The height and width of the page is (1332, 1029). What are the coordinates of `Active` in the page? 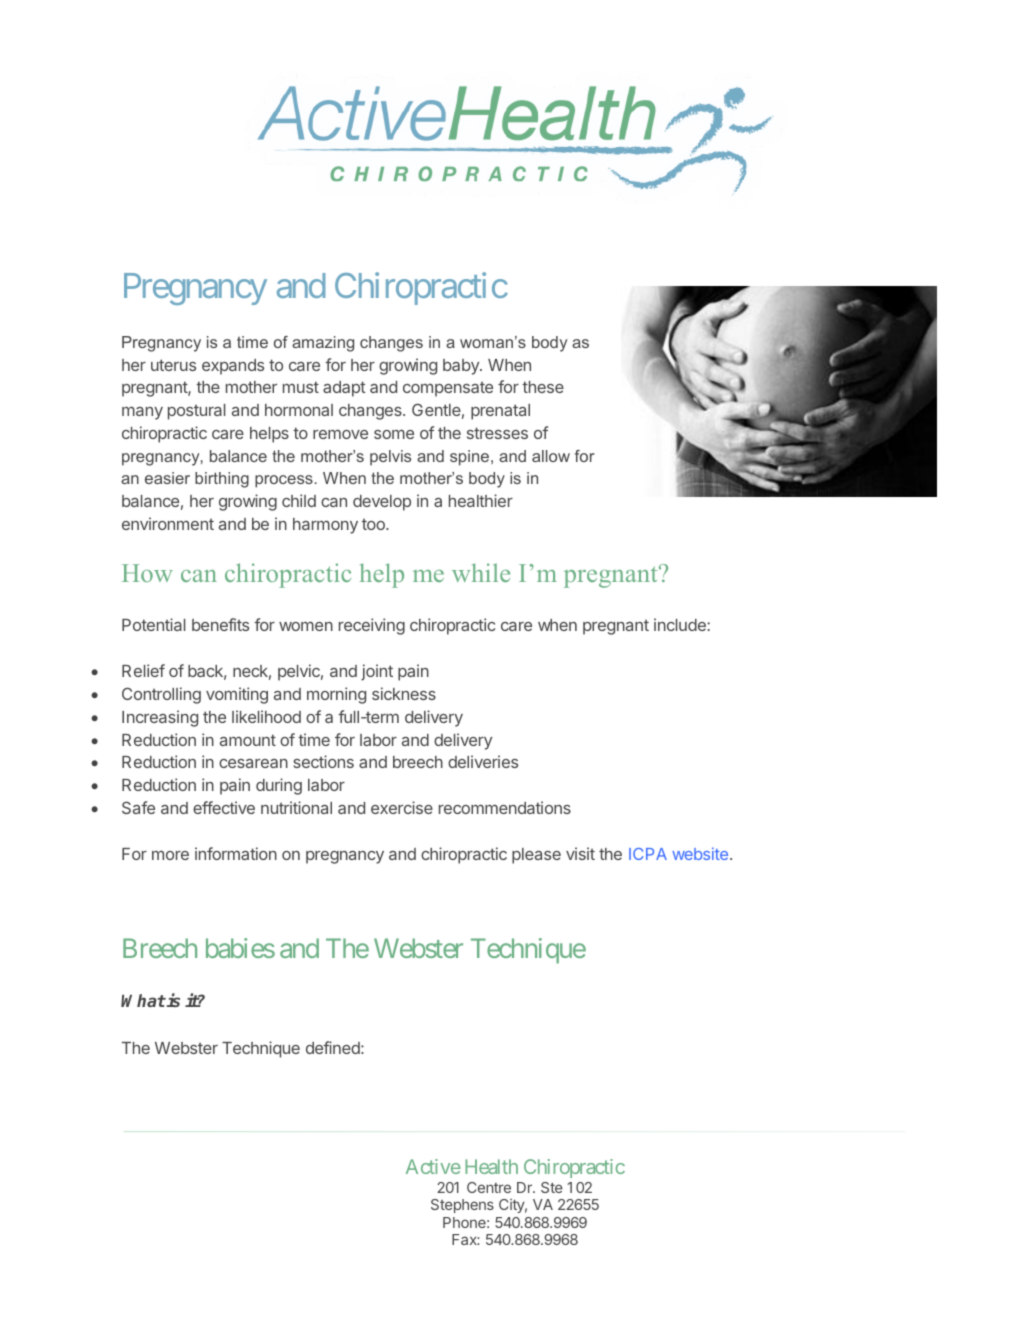 It's located at (433, 1166).
